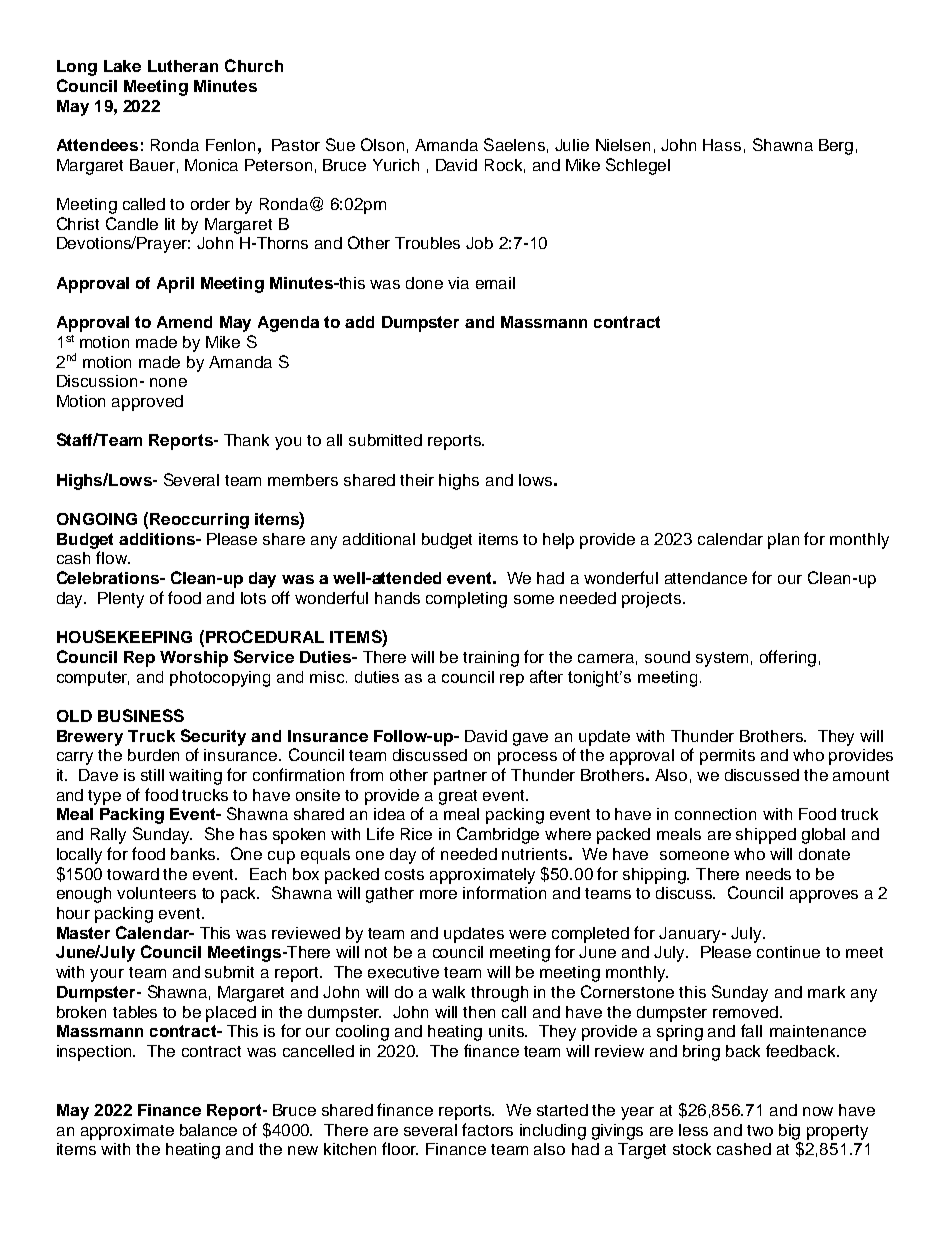  Describe the element at coordinates (417, 480) in the page. I see `their` at that location.
